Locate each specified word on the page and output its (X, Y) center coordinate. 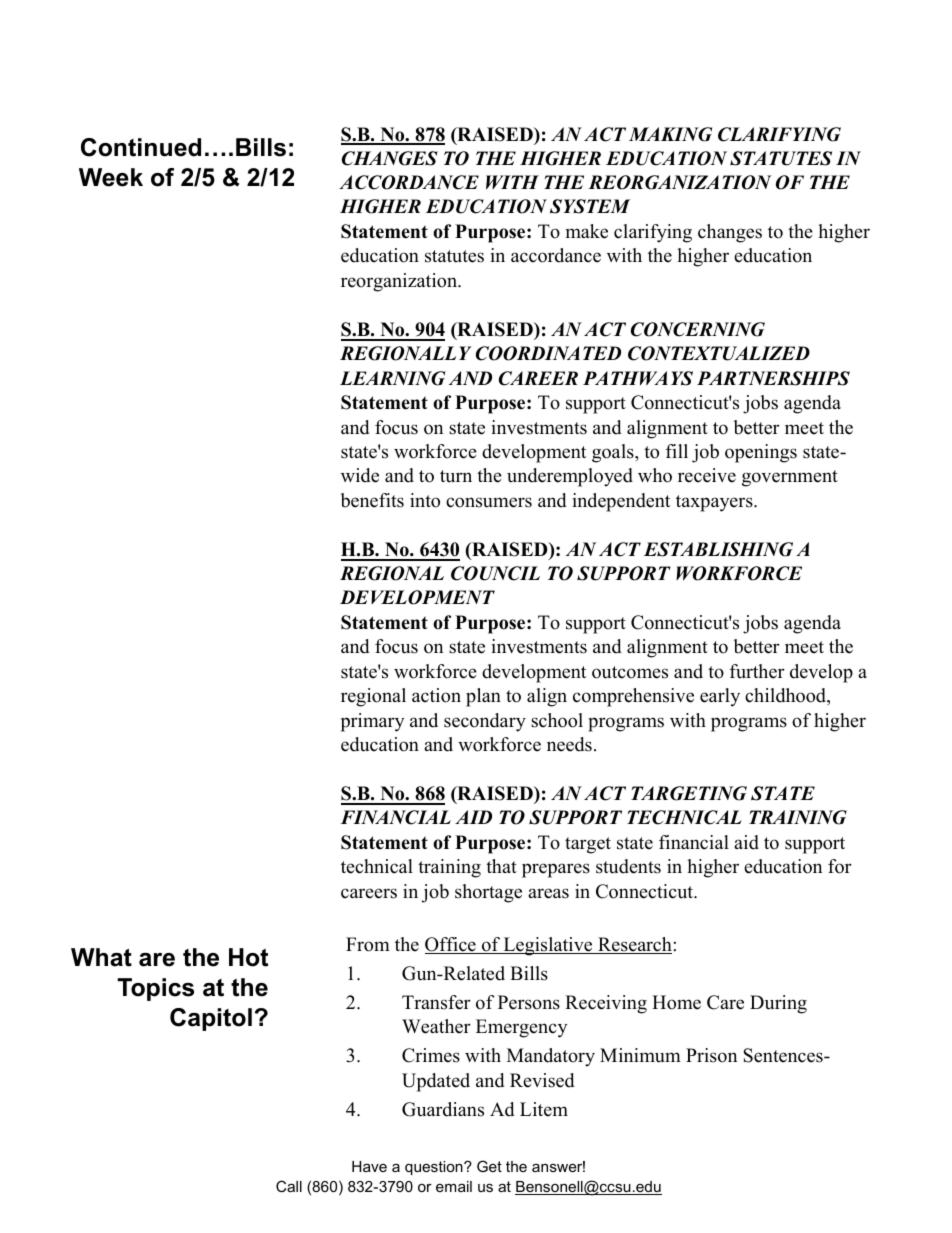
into (425, 500)
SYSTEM (590, 206)
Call (289, 1186)
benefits (372, 500)
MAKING (670, 134)
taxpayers (715, 503)
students (628, 866)
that (501, 866)
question (435, 1168)
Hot (248, 957)
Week (111, 177)
